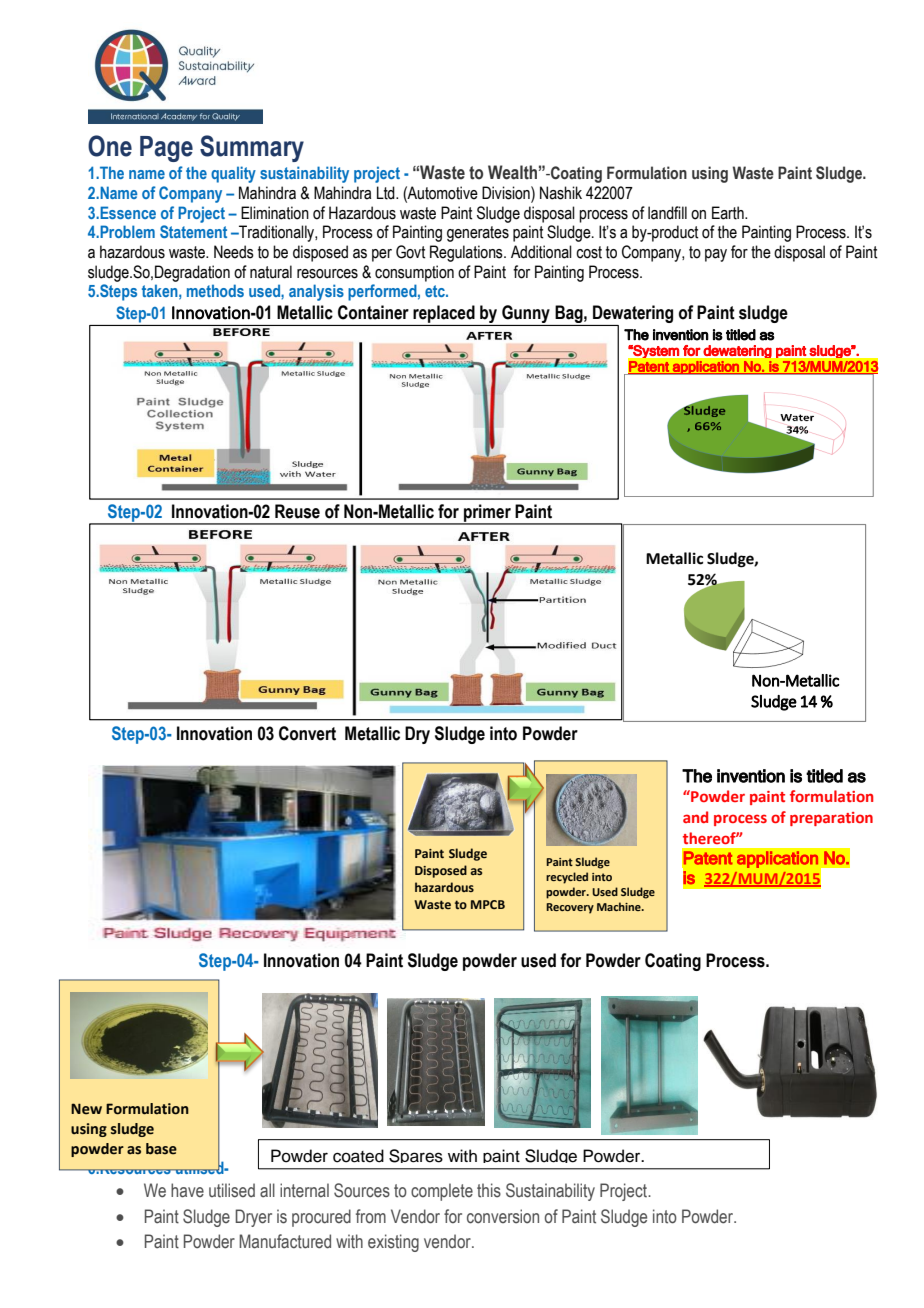  What do you see at coordinates (716, 255) in the page?
I see `pay` at bounding box center [716, 255].
